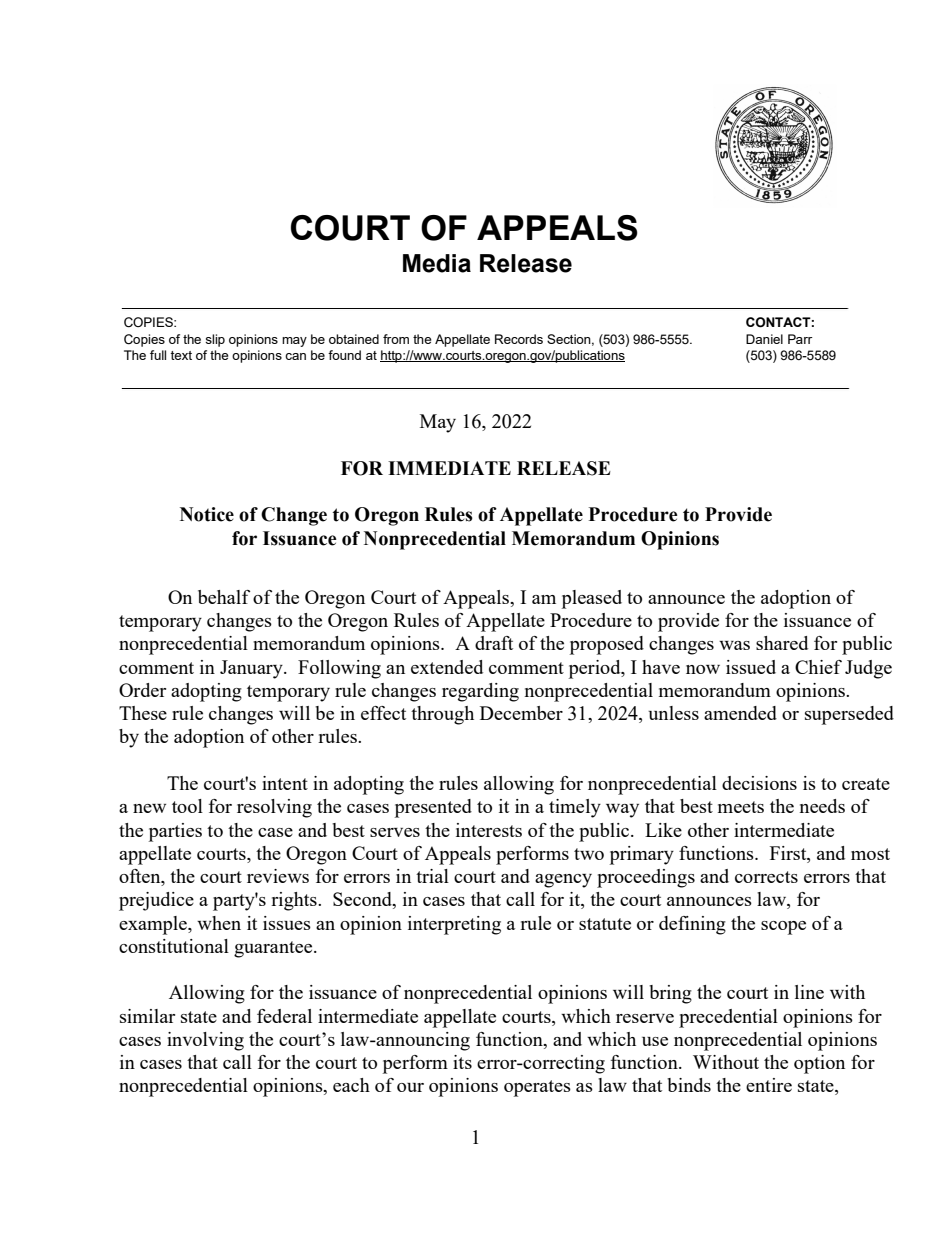 The image size is (952, 1233). Describe the element at coordinates (489, 830) in the page. I see `interests` at that location.
